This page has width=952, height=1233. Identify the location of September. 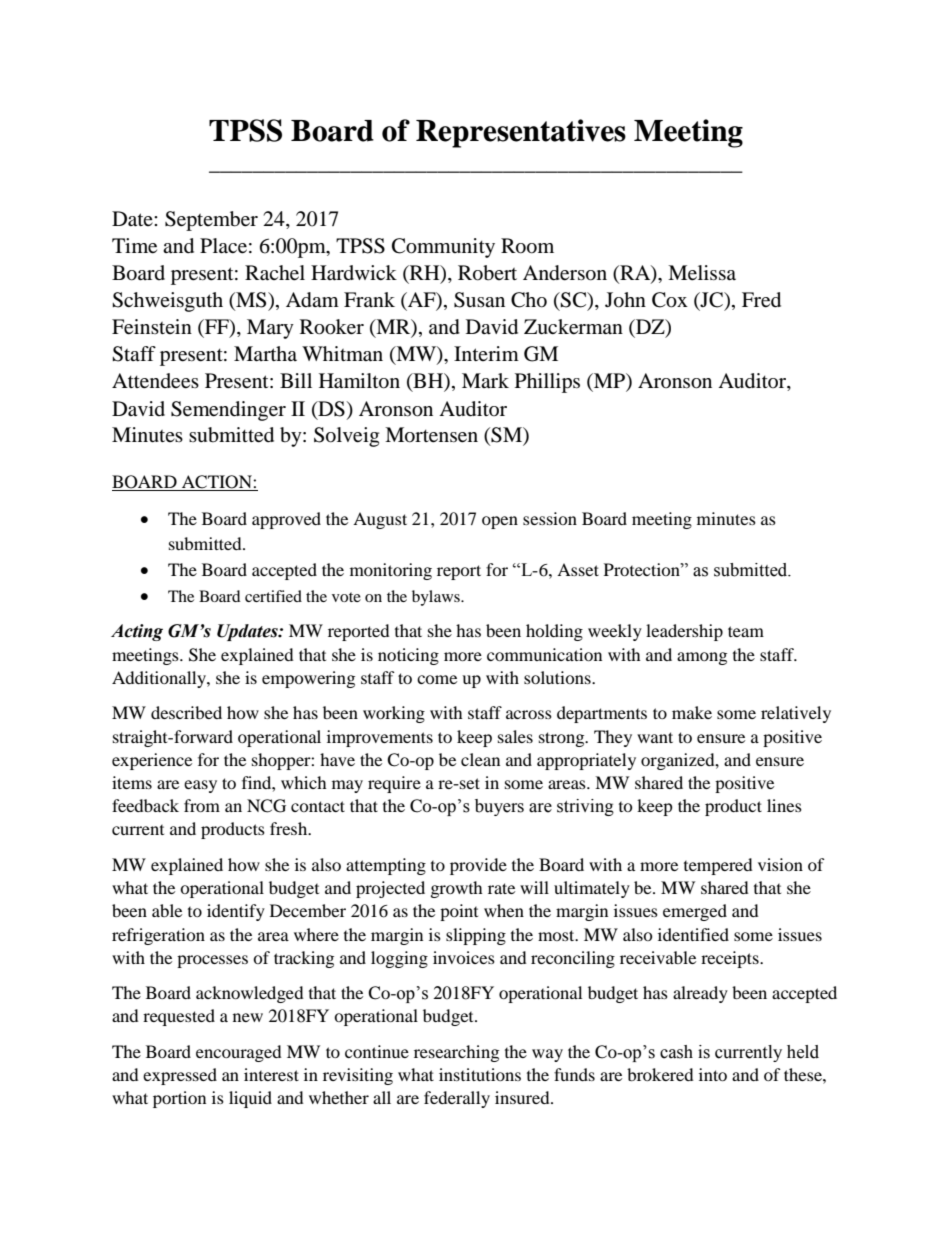
(211, 221).
